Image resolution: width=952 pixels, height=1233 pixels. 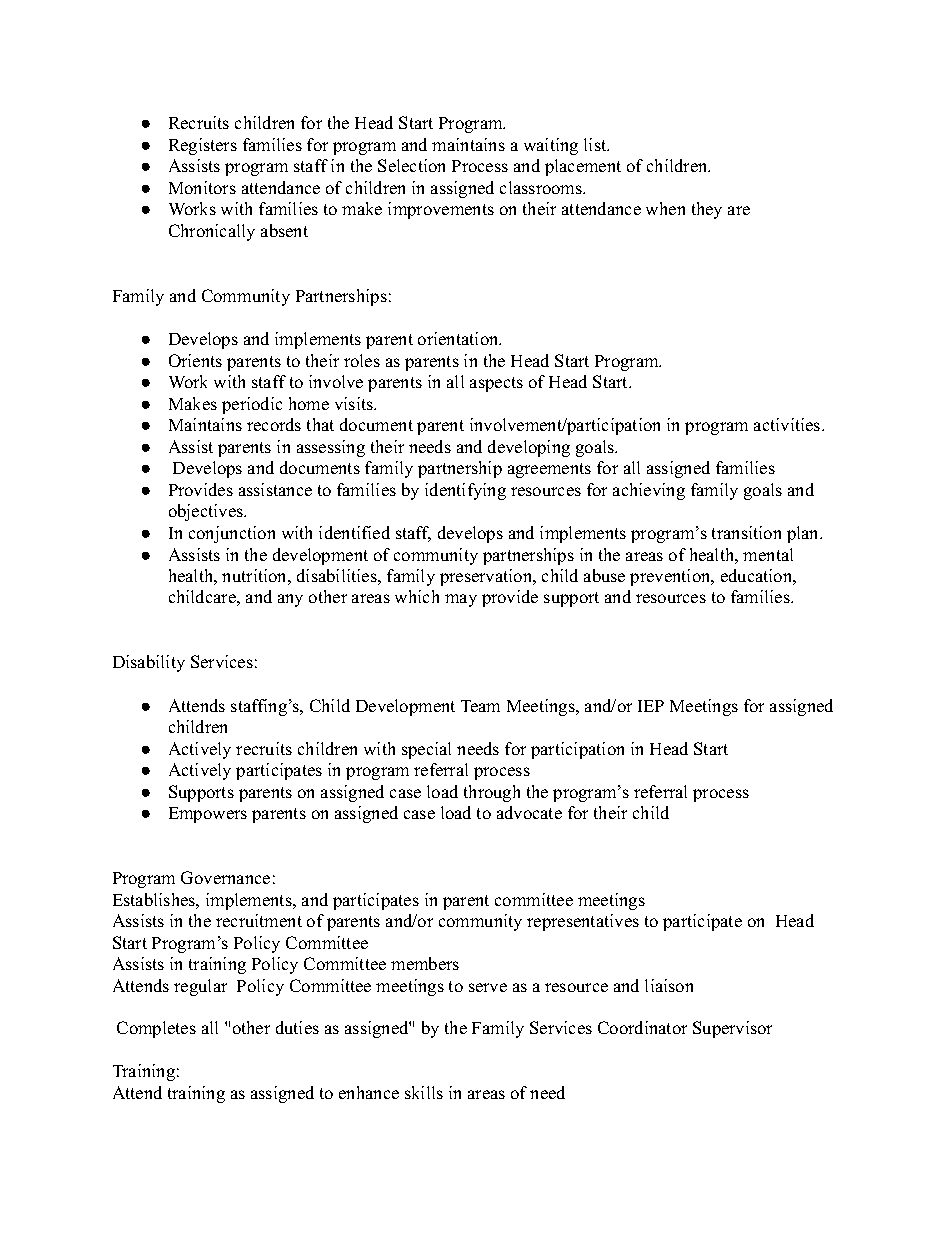 I want to click on Completes, so click(x=156, y=1029).
